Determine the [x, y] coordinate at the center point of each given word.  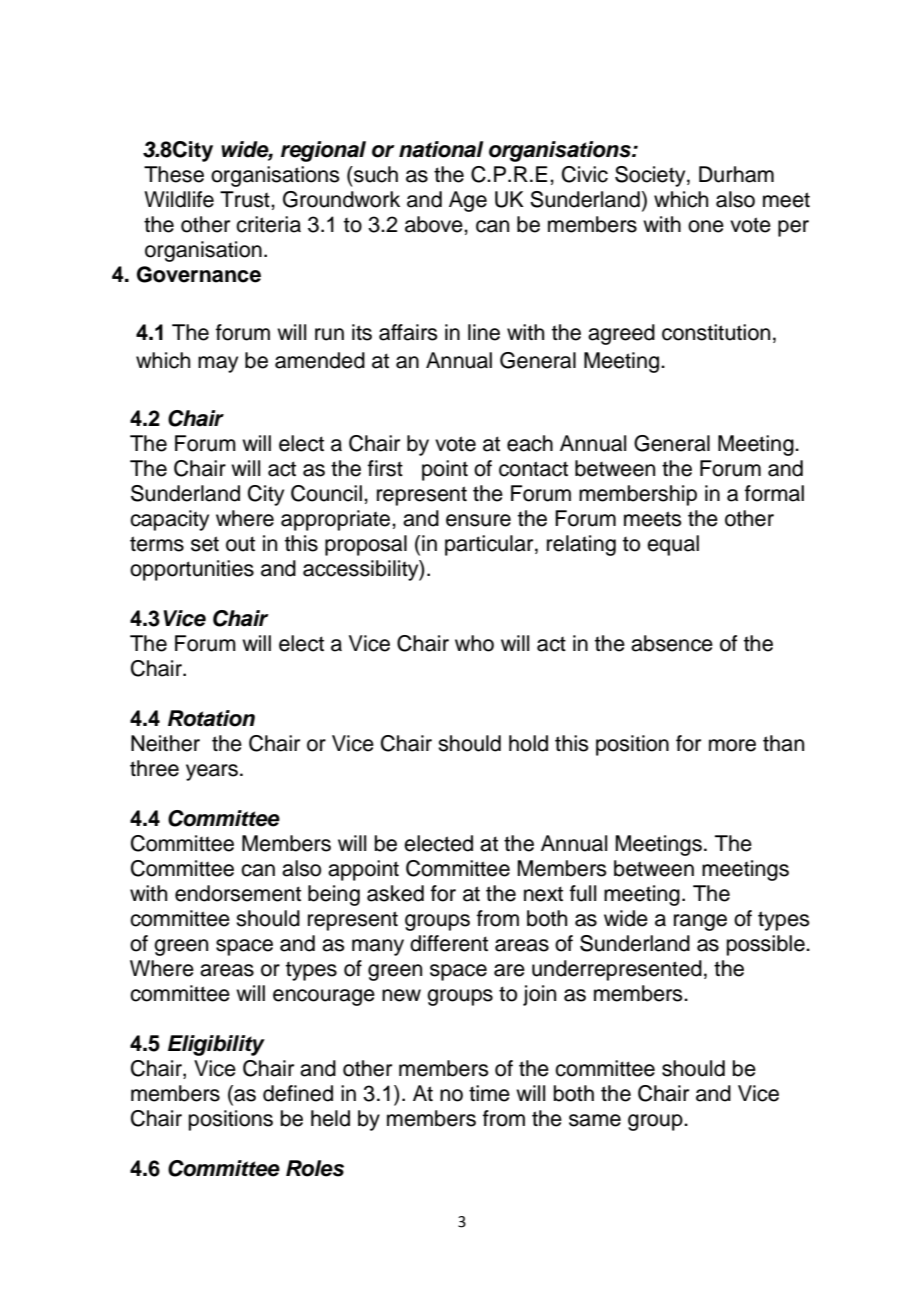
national [441, 149]
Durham [736, 174]
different [449, 943]
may [218, 364]
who [474, 643]
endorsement [238, 893]
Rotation [211, 718]
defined [298, 1093]
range [700, 922]
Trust [246, 199]
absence [672, 643]
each [530, 443]
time [489, 1093]
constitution [716, 332]
